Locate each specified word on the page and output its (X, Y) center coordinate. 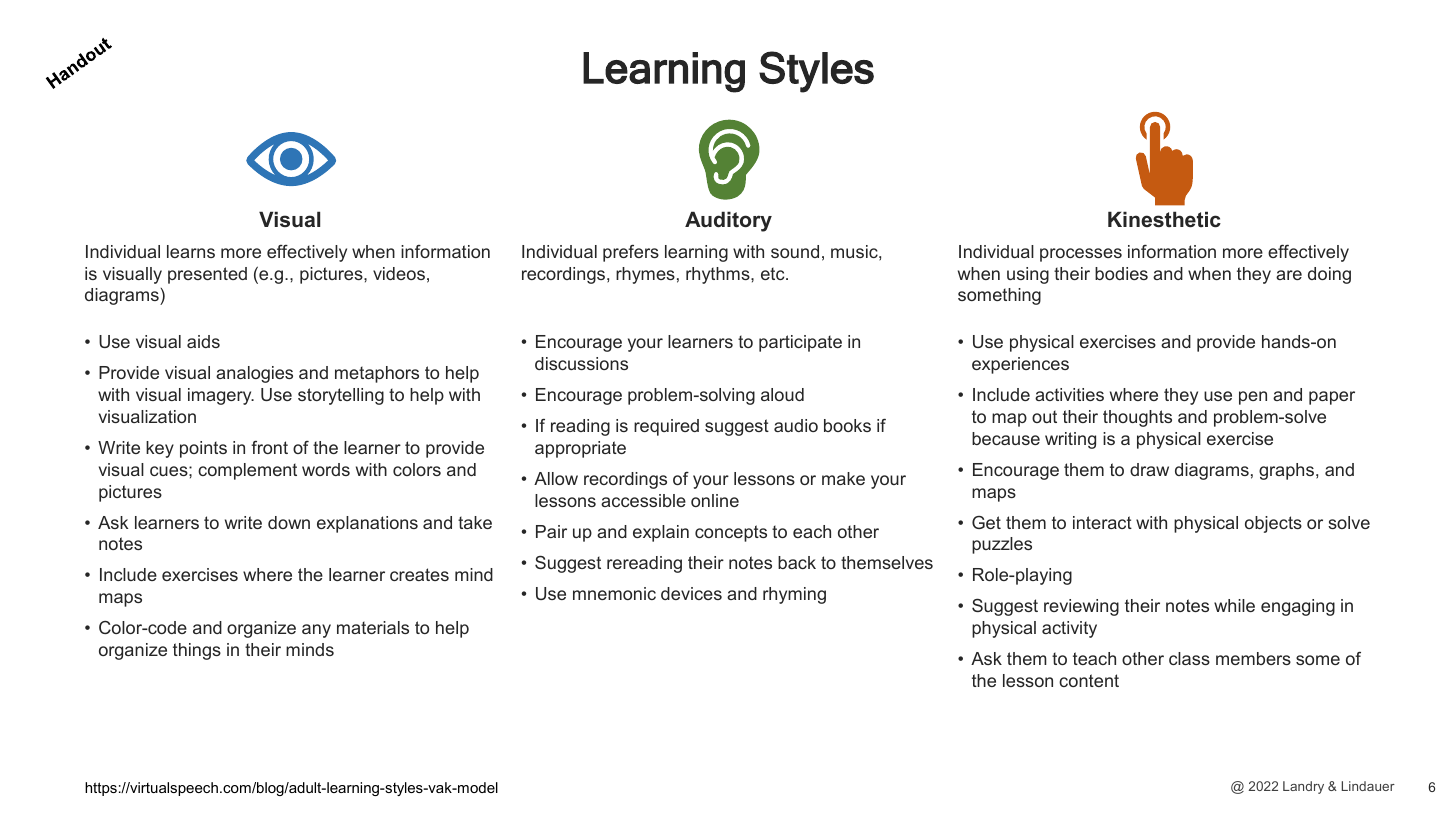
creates (419, 574)
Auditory (728, 221)
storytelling (341, 396)
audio (796, 425)
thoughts (1137, 418)
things (197, 651)
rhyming (794, 595)
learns (191, 251)
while (1234, 605)
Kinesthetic (1164, 219)
